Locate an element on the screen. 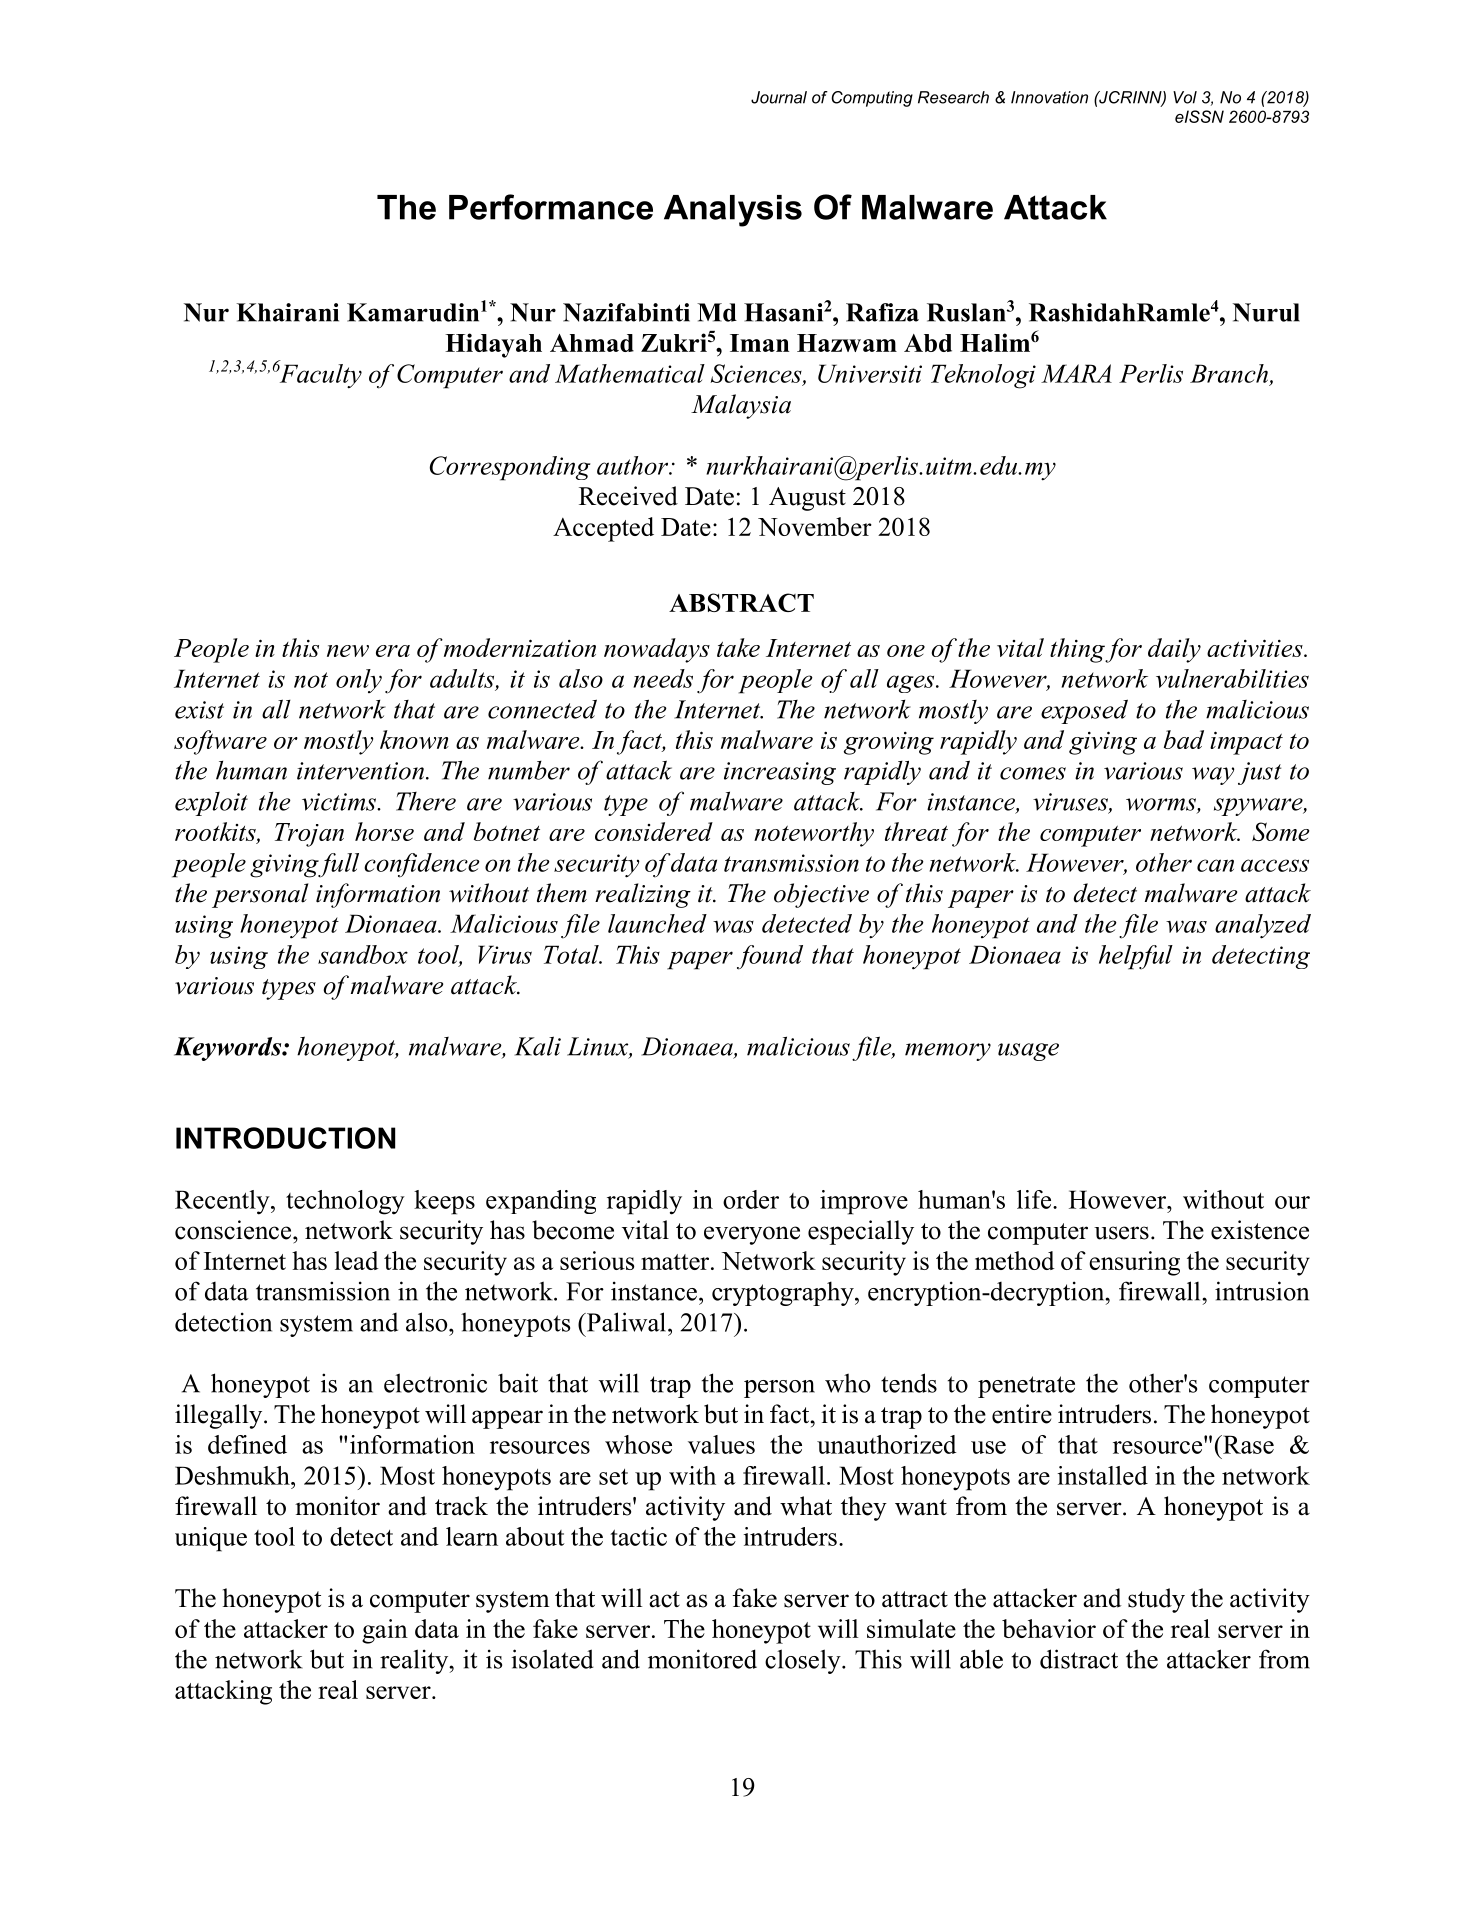 Image resolution: width=1484 pixels, height=1920 pixels. objective is located at coordinates (821, 895).
